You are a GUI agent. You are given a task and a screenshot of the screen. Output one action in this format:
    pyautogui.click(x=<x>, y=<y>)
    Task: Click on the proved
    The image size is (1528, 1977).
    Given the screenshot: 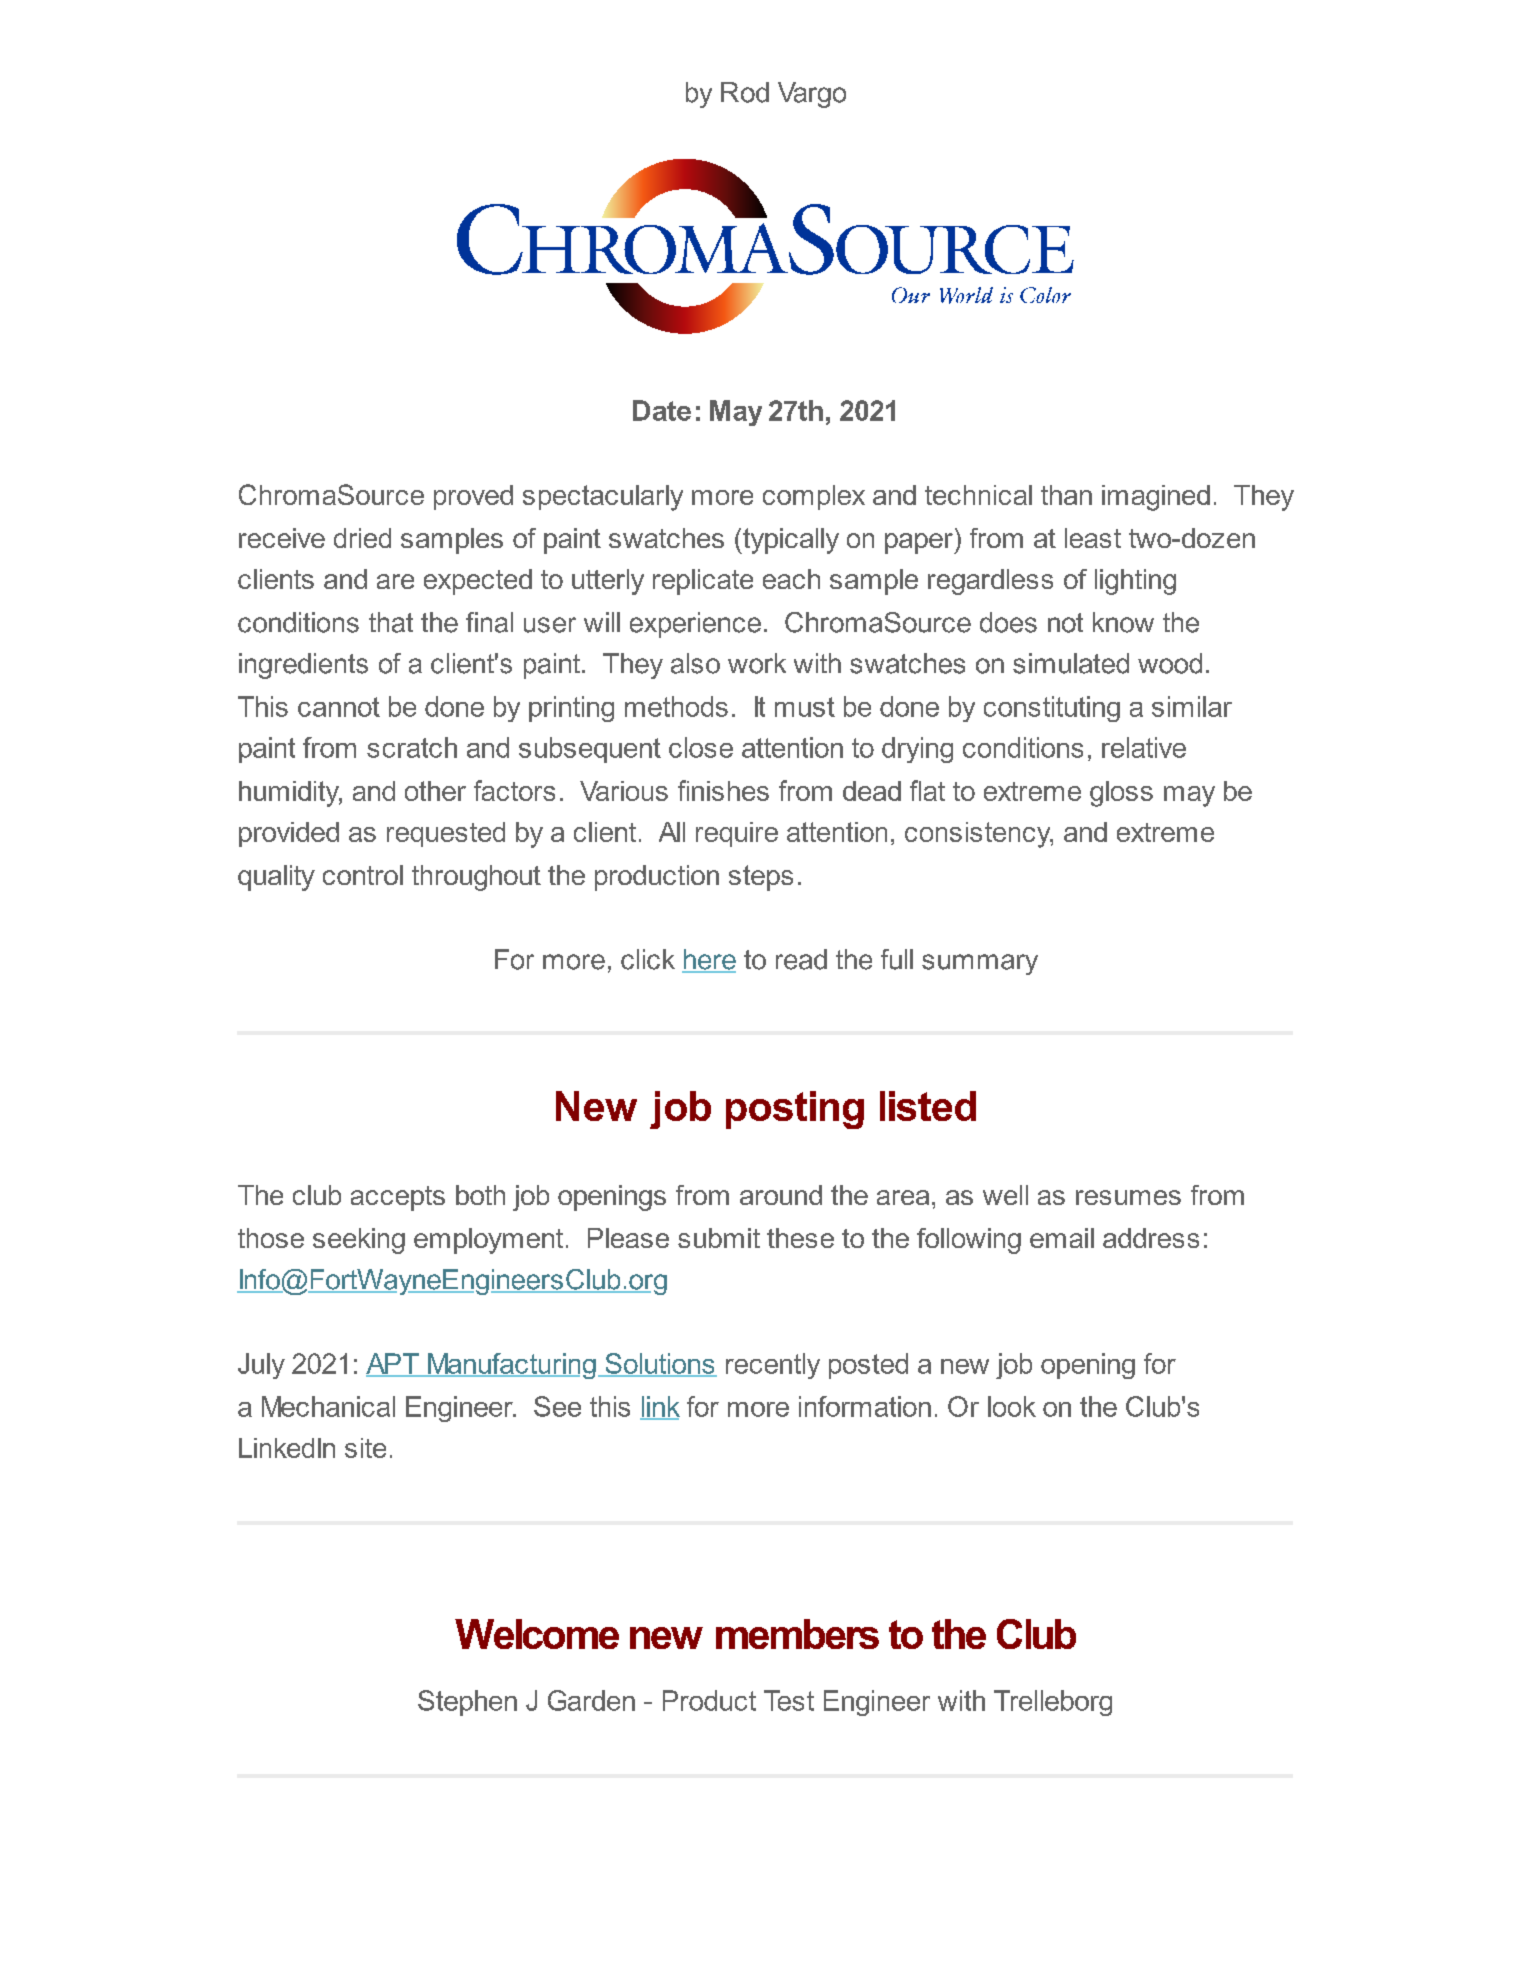 What is the action you would take?
    pyautogui.click(x=473, y=497)
